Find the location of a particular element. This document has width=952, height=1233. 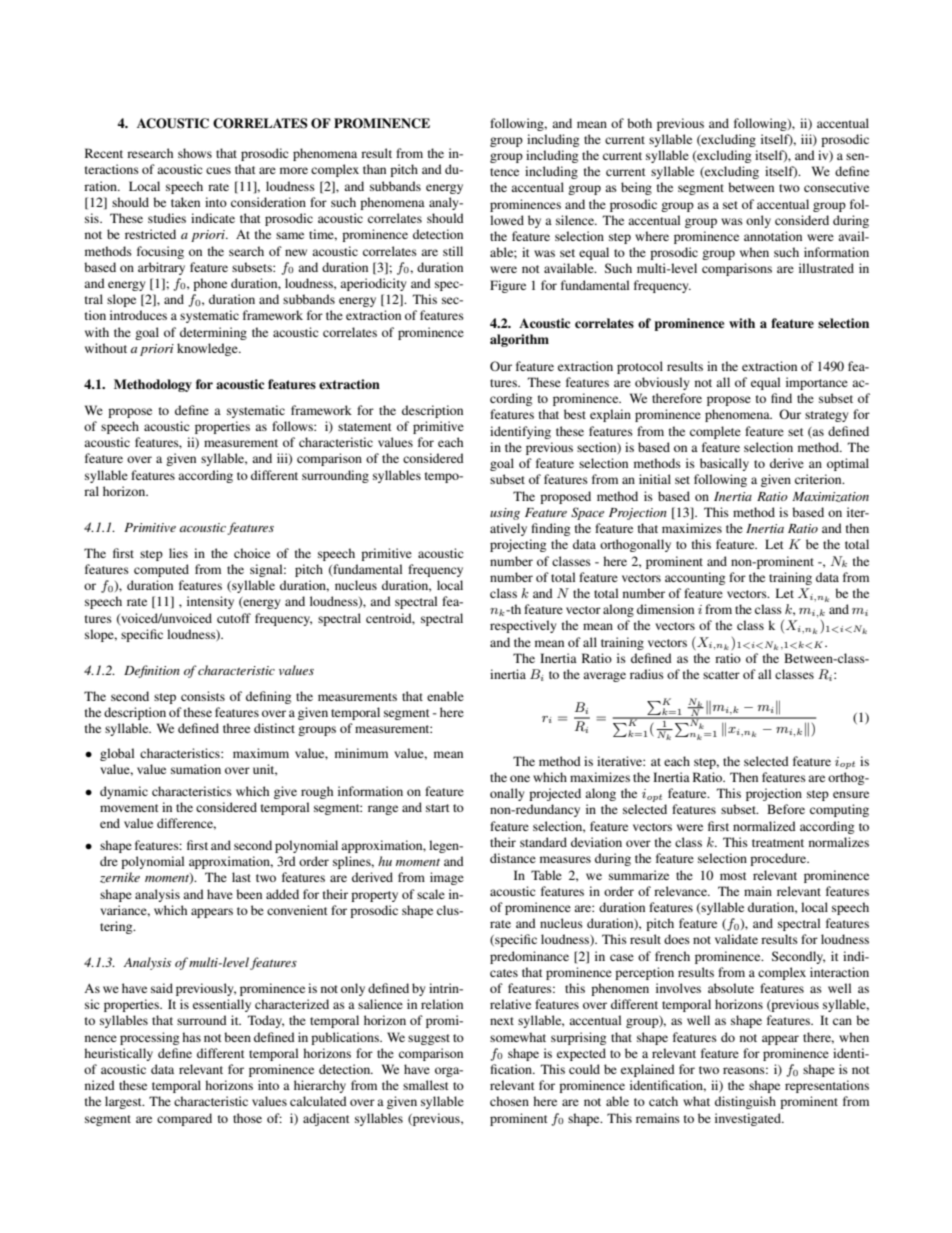

projecting is located at coordinates (518, 545).
